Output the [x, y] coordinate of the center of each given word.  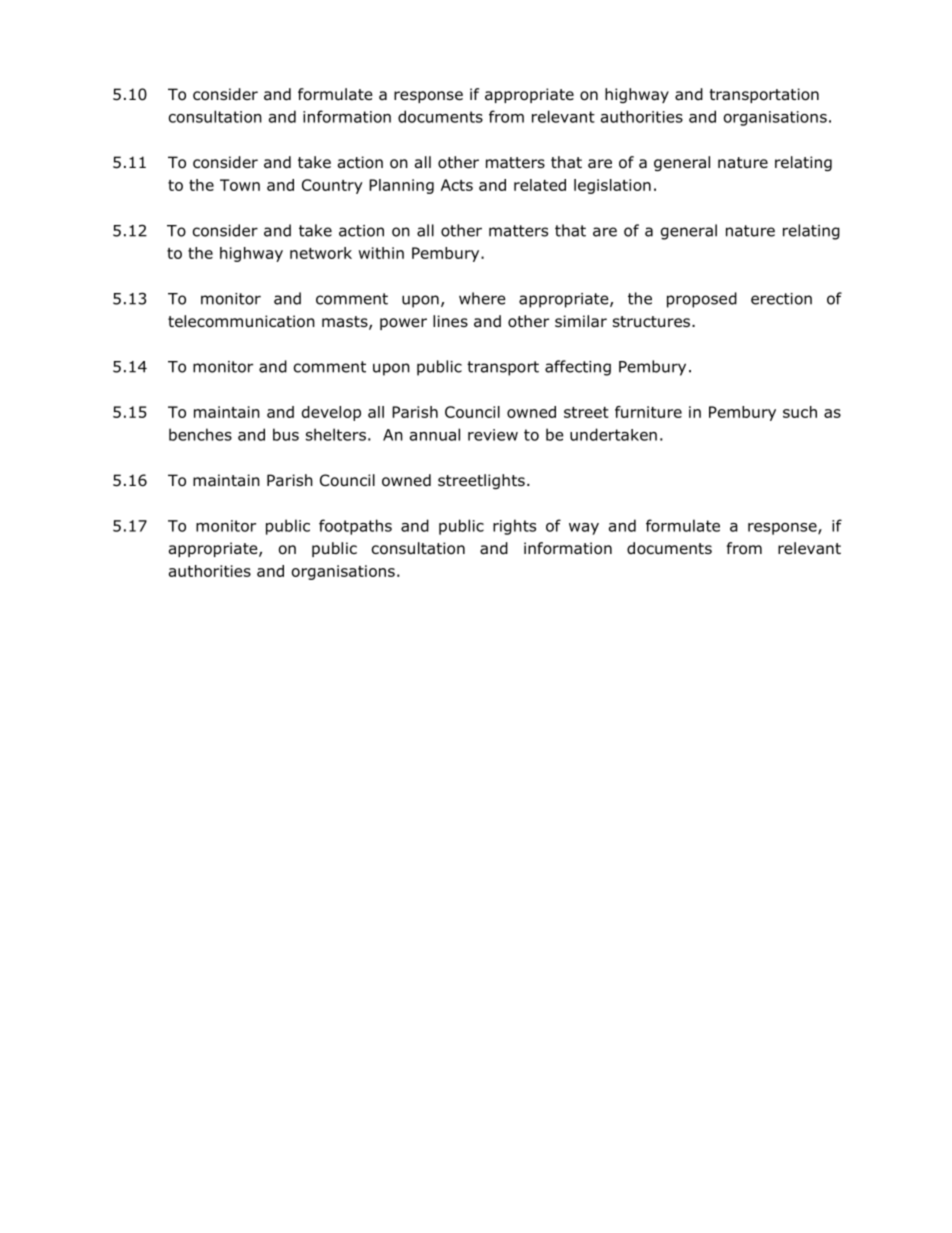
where [482, 298]
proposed [702, 300]
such [800, 412]
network [321, 253]
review [493, 435]
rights [514, 527]
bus [286, 434]
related [540, 185]
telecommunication [241, 321]
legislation [612, 186]
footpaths [355, 527]
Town [240, 185]
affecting [578, 368]
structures [651, 321]
